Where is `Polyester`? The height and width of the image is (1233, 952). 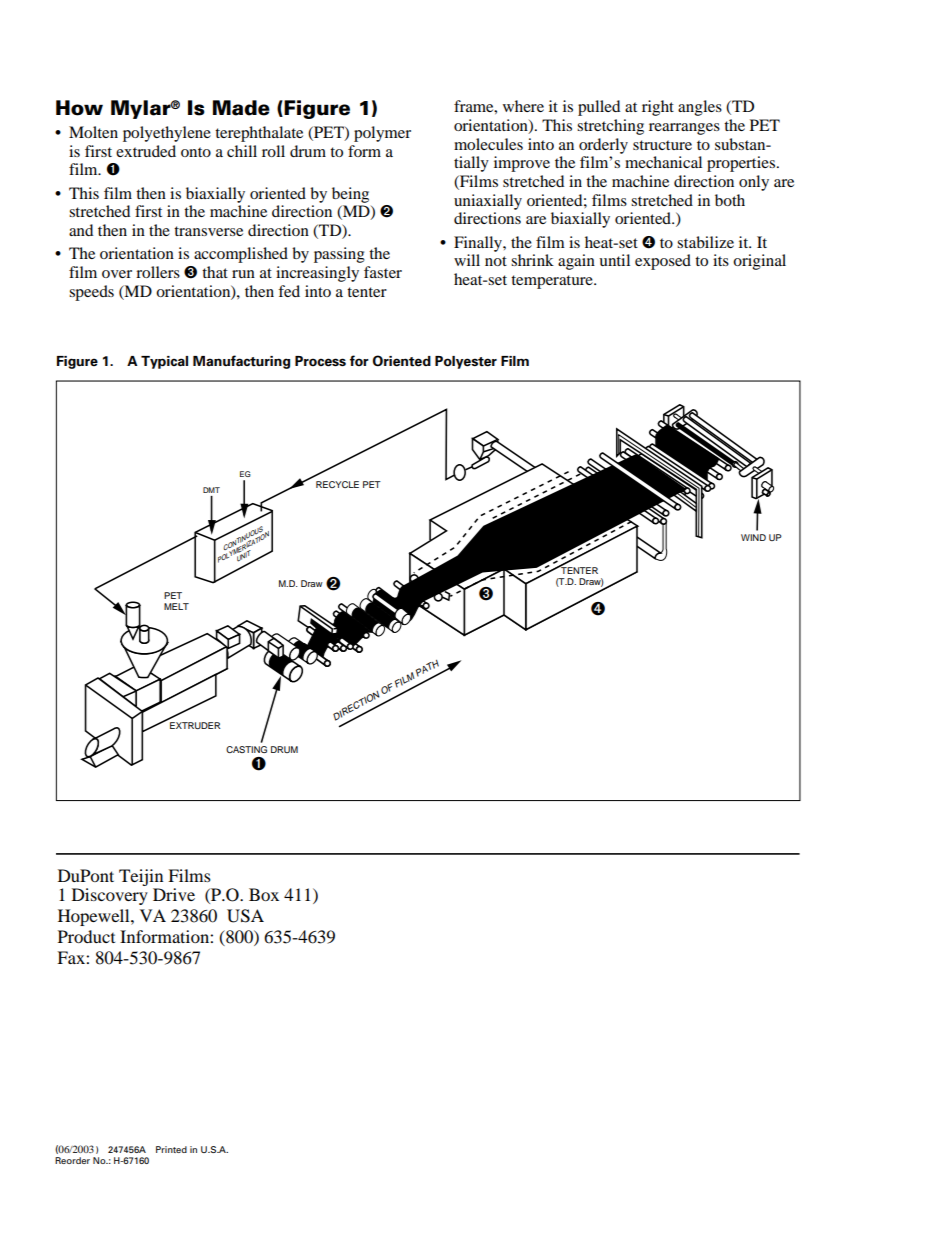
Polyester is located at coordinates (466, 362).
